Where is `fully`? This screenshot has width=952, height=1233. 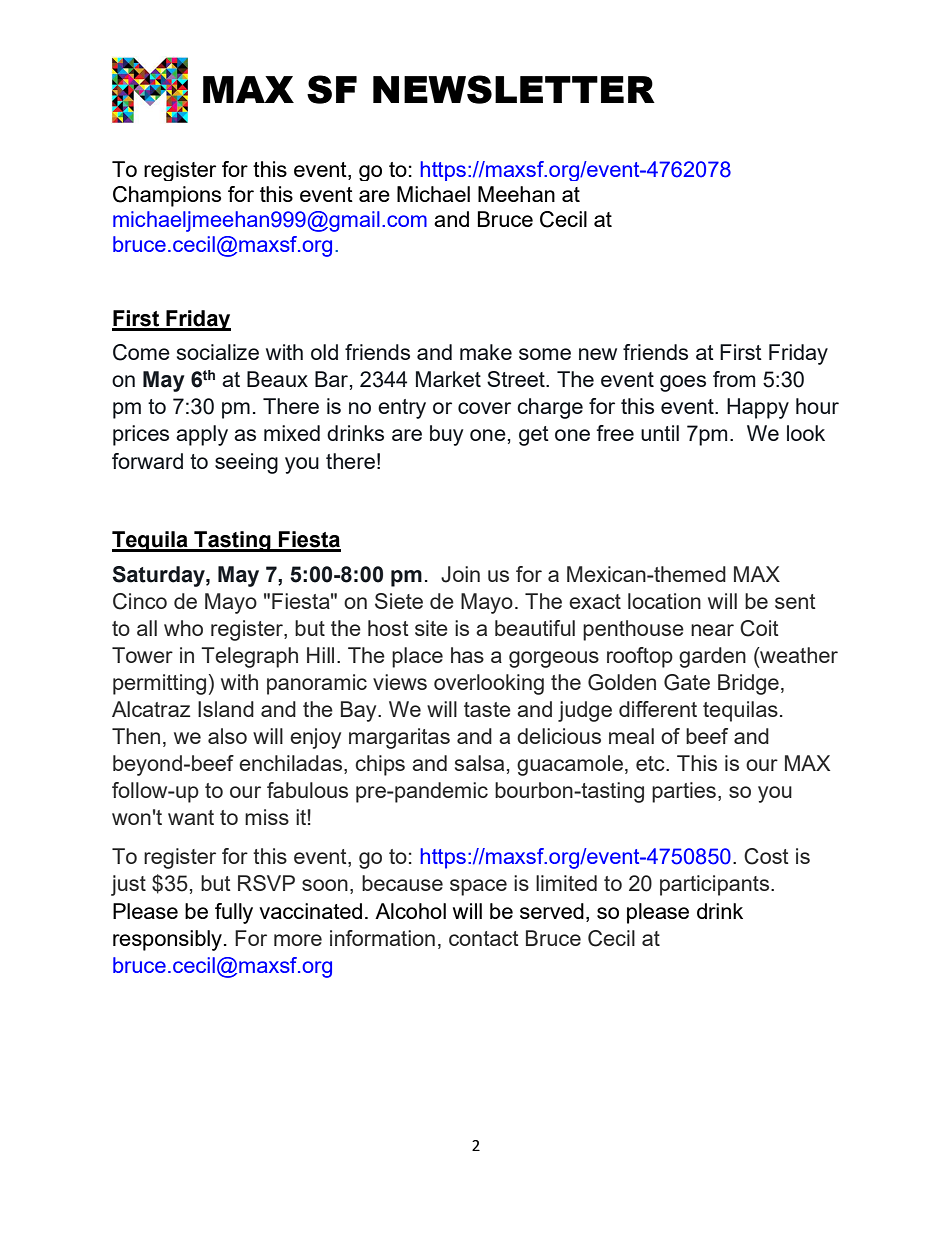 fully is located at coordinates (234, 913).
